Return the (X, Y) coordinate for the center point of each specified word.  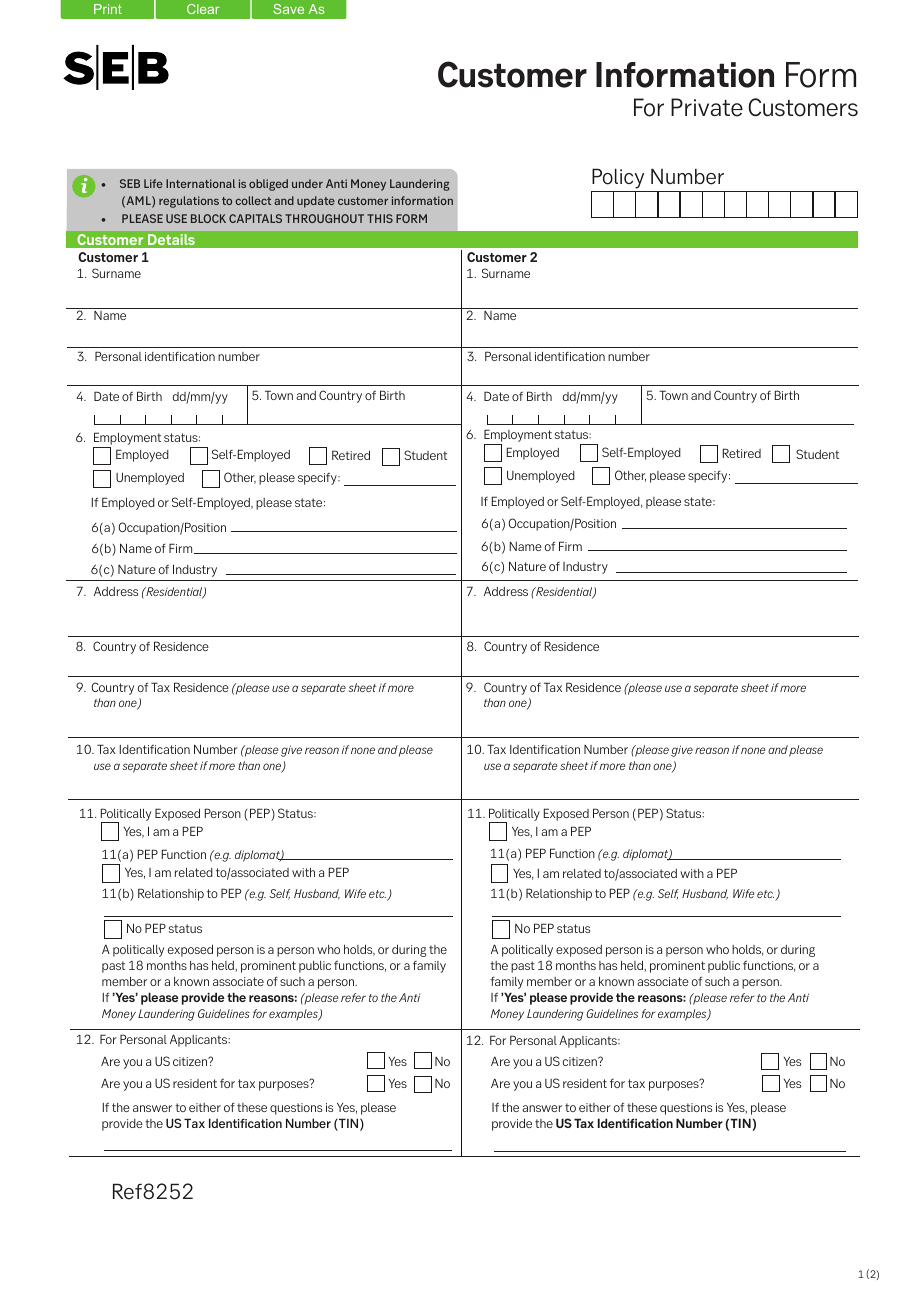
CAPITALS (255, 218)
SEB (130, 183)
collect (253, 200)
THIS (380, 218)
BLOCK (208, 218)
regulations (189, 202)
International (200, 183)
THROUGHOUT (324, 218)
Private (707, 107)
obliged (268, 185)
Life (153, 183)
